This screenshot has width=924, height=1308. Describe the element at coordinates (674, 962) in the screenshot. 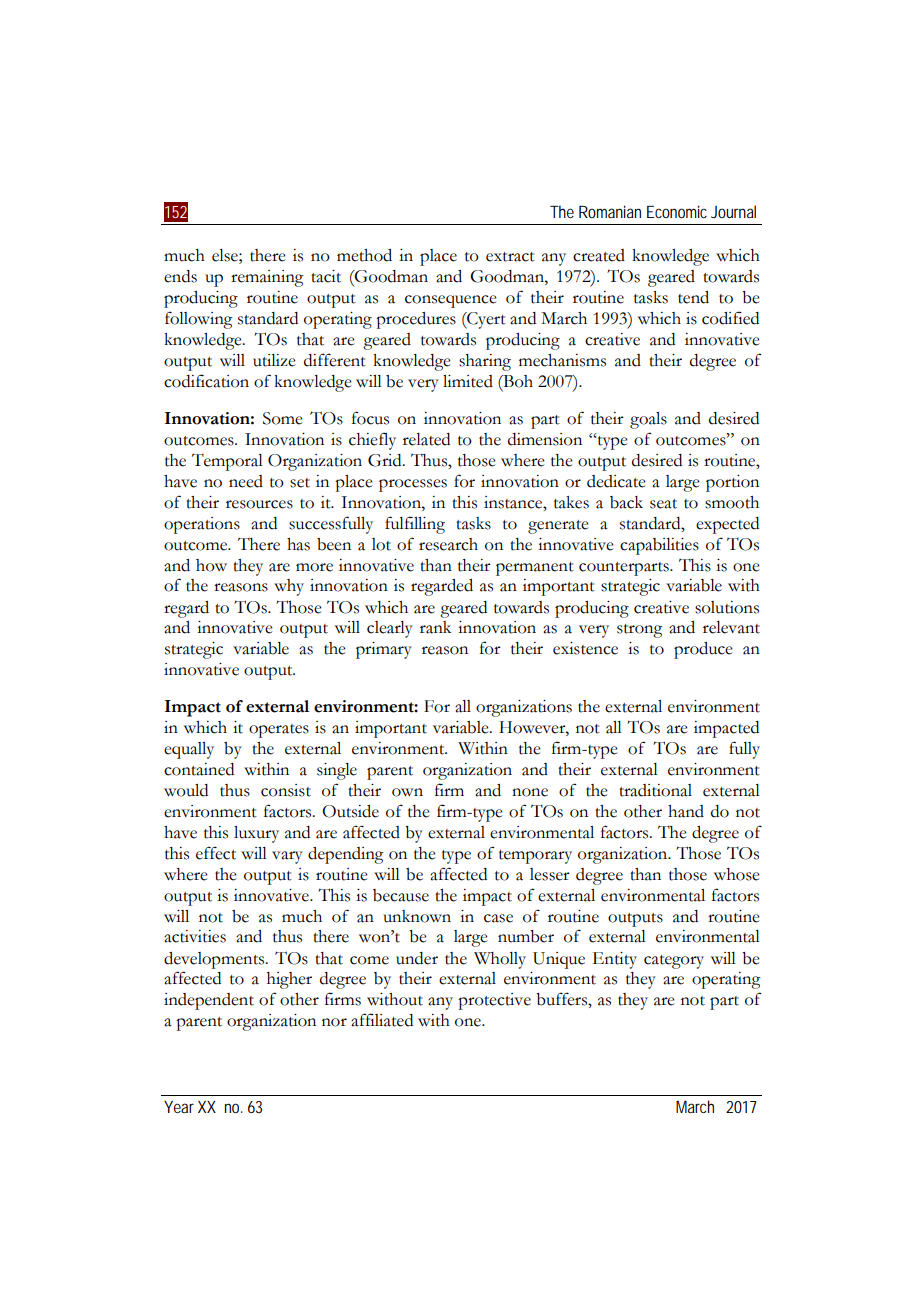

I see `category` at that location.
